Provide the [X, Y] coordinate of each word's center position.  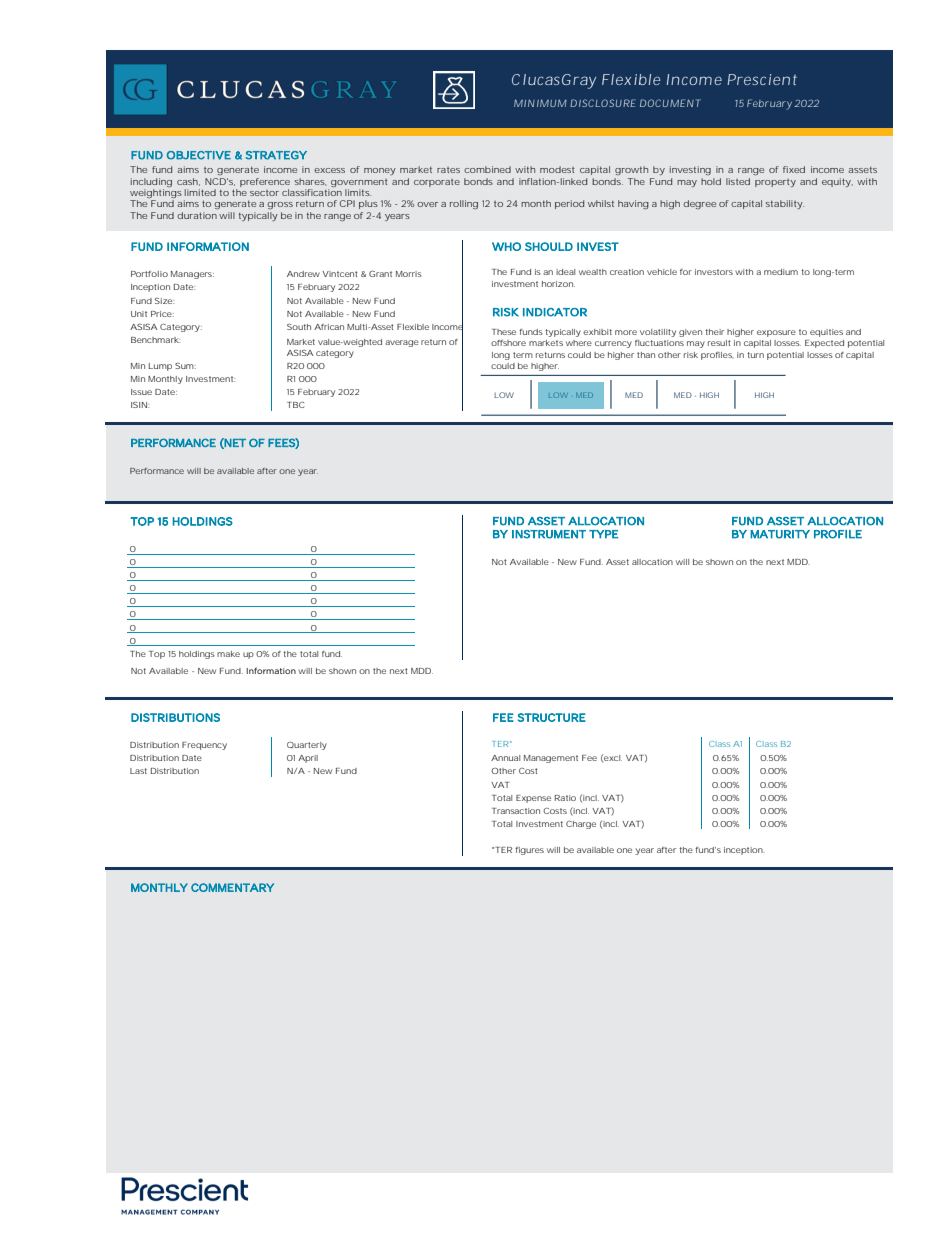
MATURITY [780, 534]
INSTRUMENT [549, 534]
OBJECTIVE [199, 155]
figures [529, 851]
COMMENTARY [232, 887]
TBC [296, 405]
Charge [581, 824]
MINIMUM [540, 103]
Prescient [762, 79]
